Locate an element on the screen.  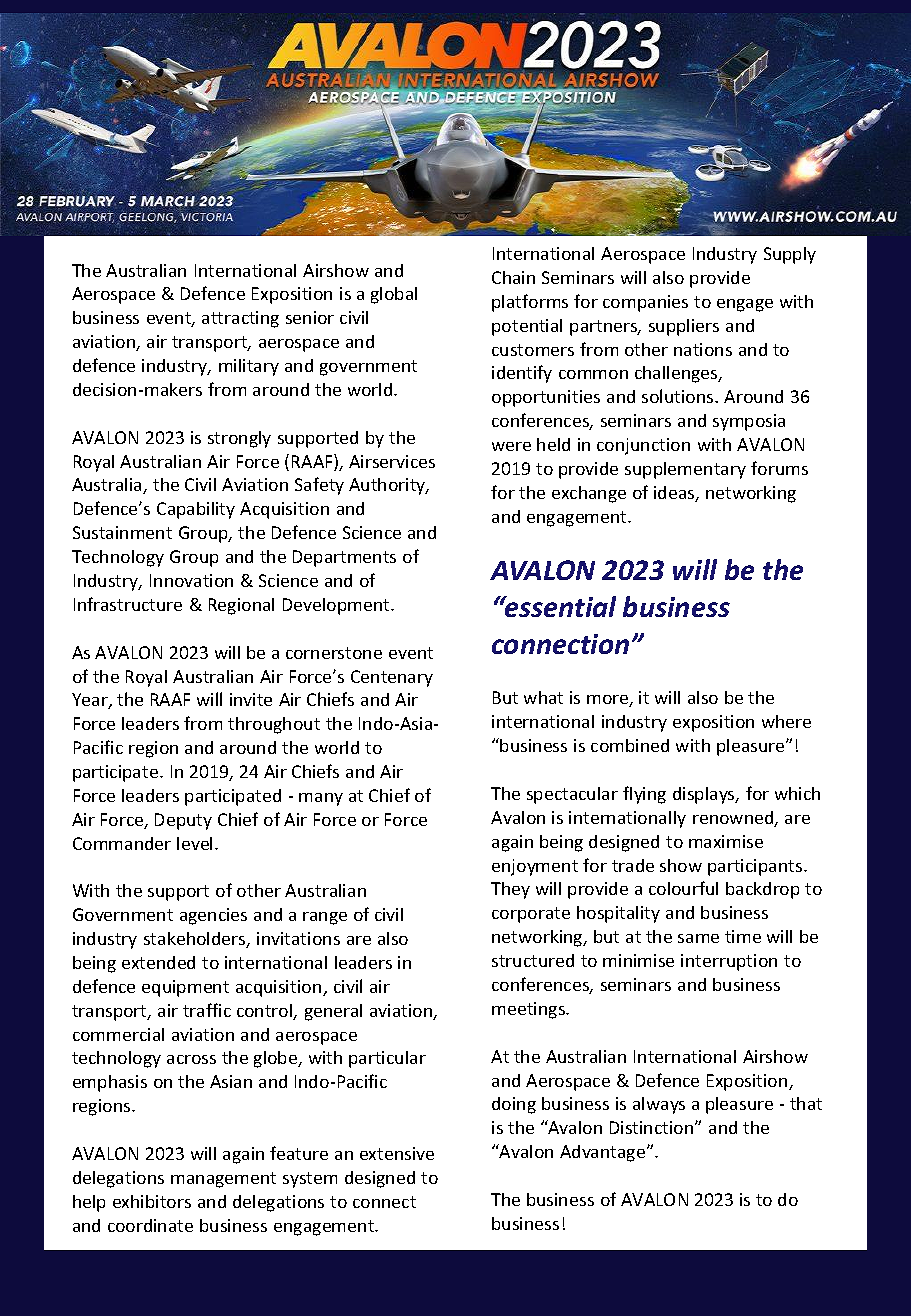
where is located at coordinates (786, 721).
